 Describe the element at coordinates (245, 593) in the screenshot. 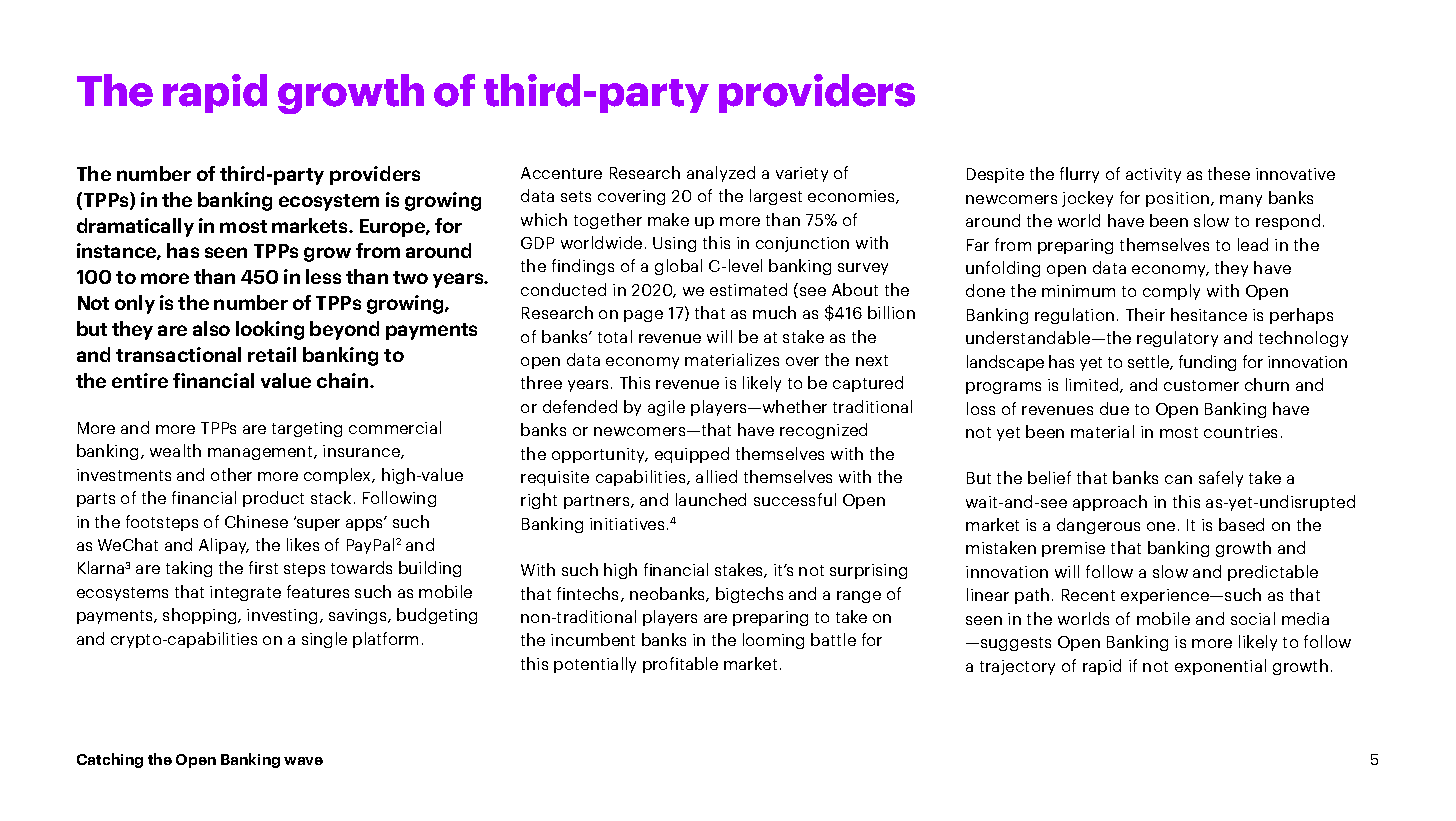

I see `integrate` at that location.
